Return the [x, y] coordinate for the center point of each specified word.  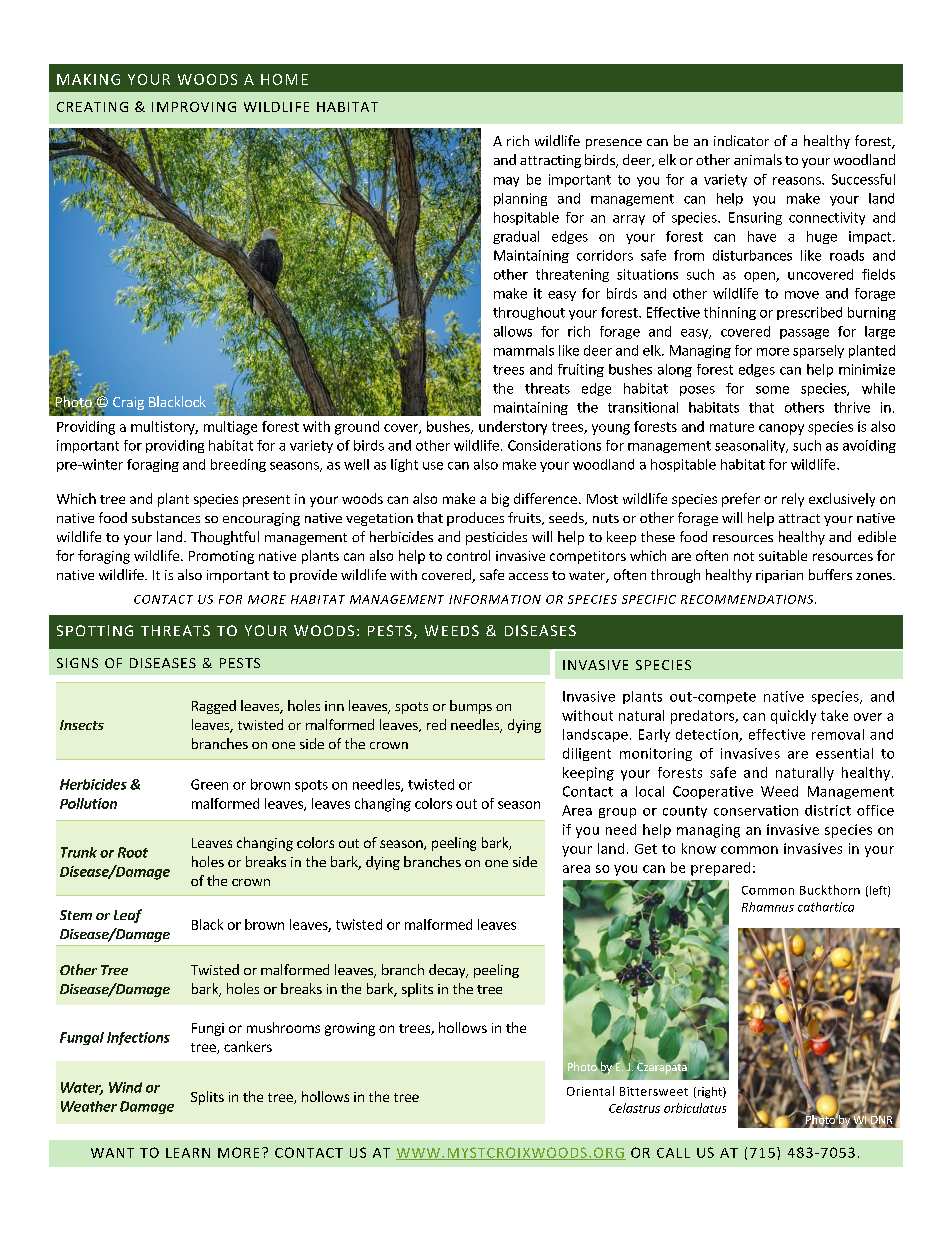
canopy [781, 429]
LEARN [188, 1153]
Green [209, 784]
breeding [238, 465]
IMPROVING [194, 107]
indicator [741, 140]
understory [513, 428]
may [506, 182]
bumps [471, 707]
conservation [756, 810]
